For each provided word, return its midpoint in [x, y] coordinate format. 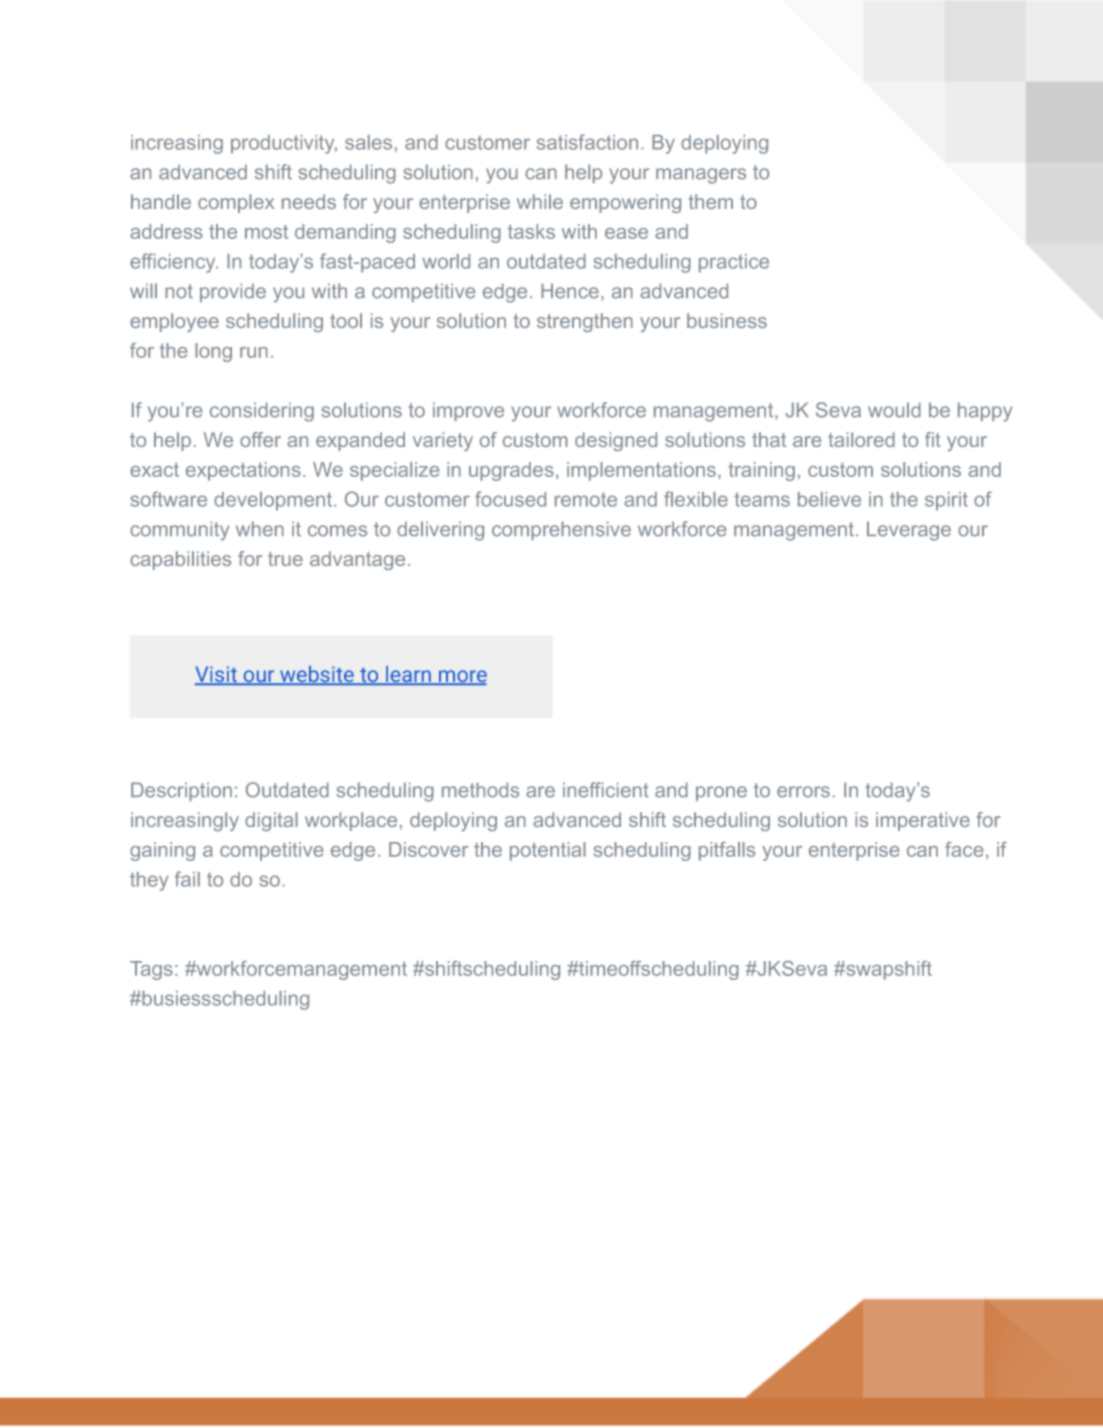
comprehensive [561, 530]
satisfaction [587, 142]
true [285, 559]
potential [548, 851]
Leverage [909, 531]
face [964, 849]
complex [236, 203]
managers [701, 176]
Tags [151, 970]
